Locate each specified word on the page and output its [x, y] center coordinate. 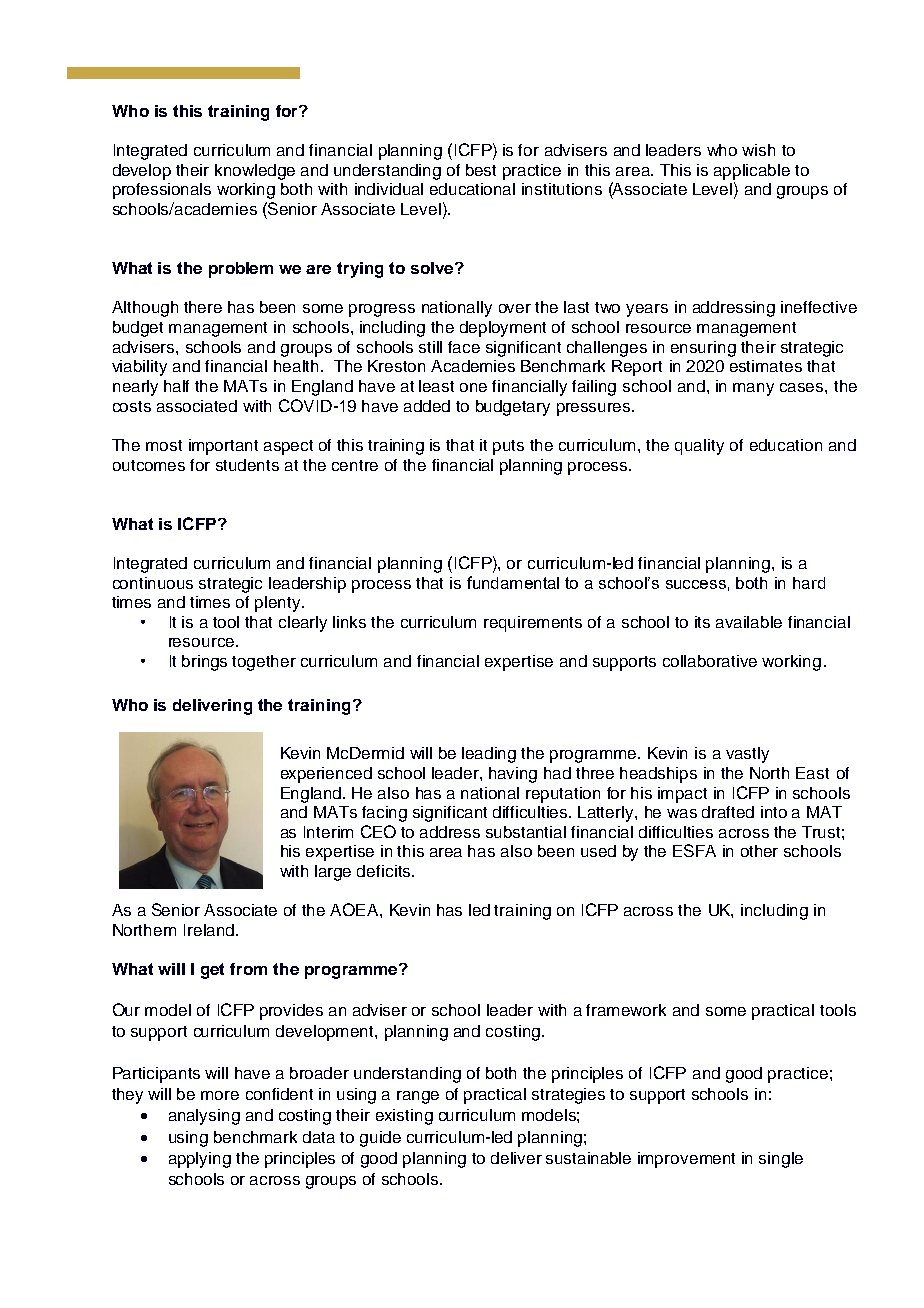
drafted [728, 812]
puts [508, 447]
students [247, 465]
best [481, 170]
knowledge [255, 172]
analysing [204, 1117]
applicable [752, 172]
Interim [328, 832]
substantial [526, 832]
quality [699, 447]
